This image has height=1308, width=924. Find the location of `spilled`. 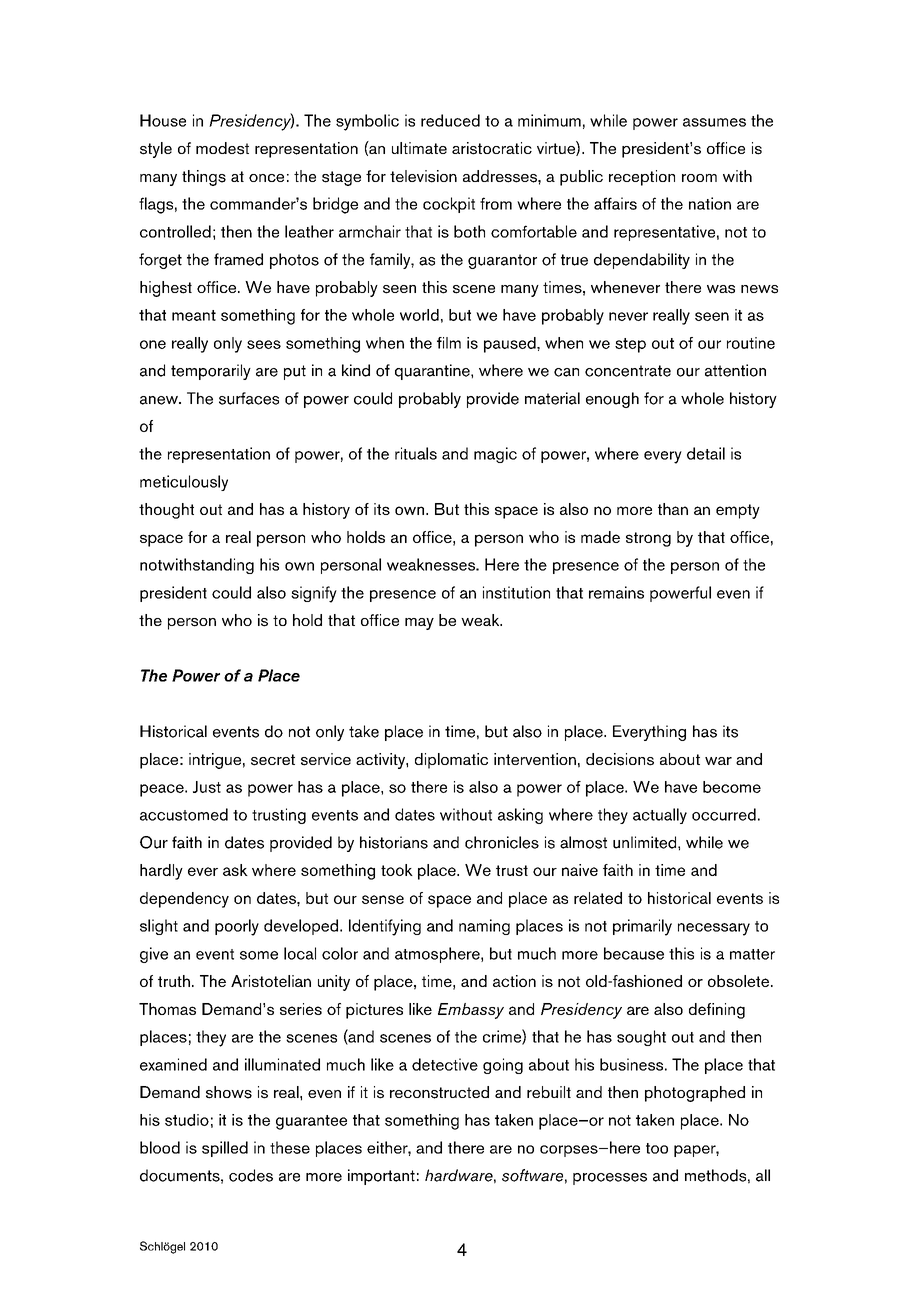

spilled is located at coordinates (225, 1149).
